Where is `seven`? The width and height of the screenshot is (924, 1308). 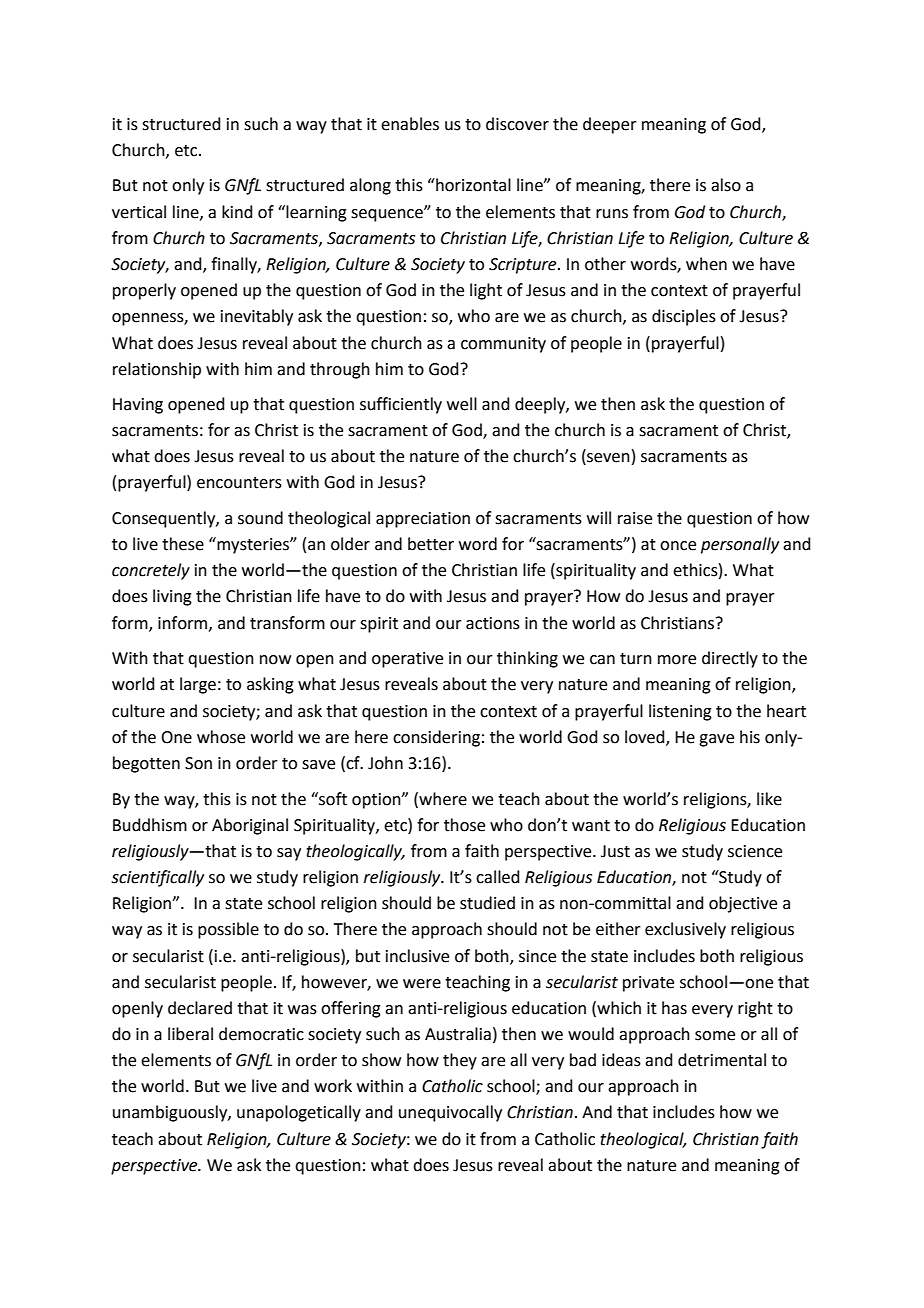
seven is located at coordinates (607, 459).
